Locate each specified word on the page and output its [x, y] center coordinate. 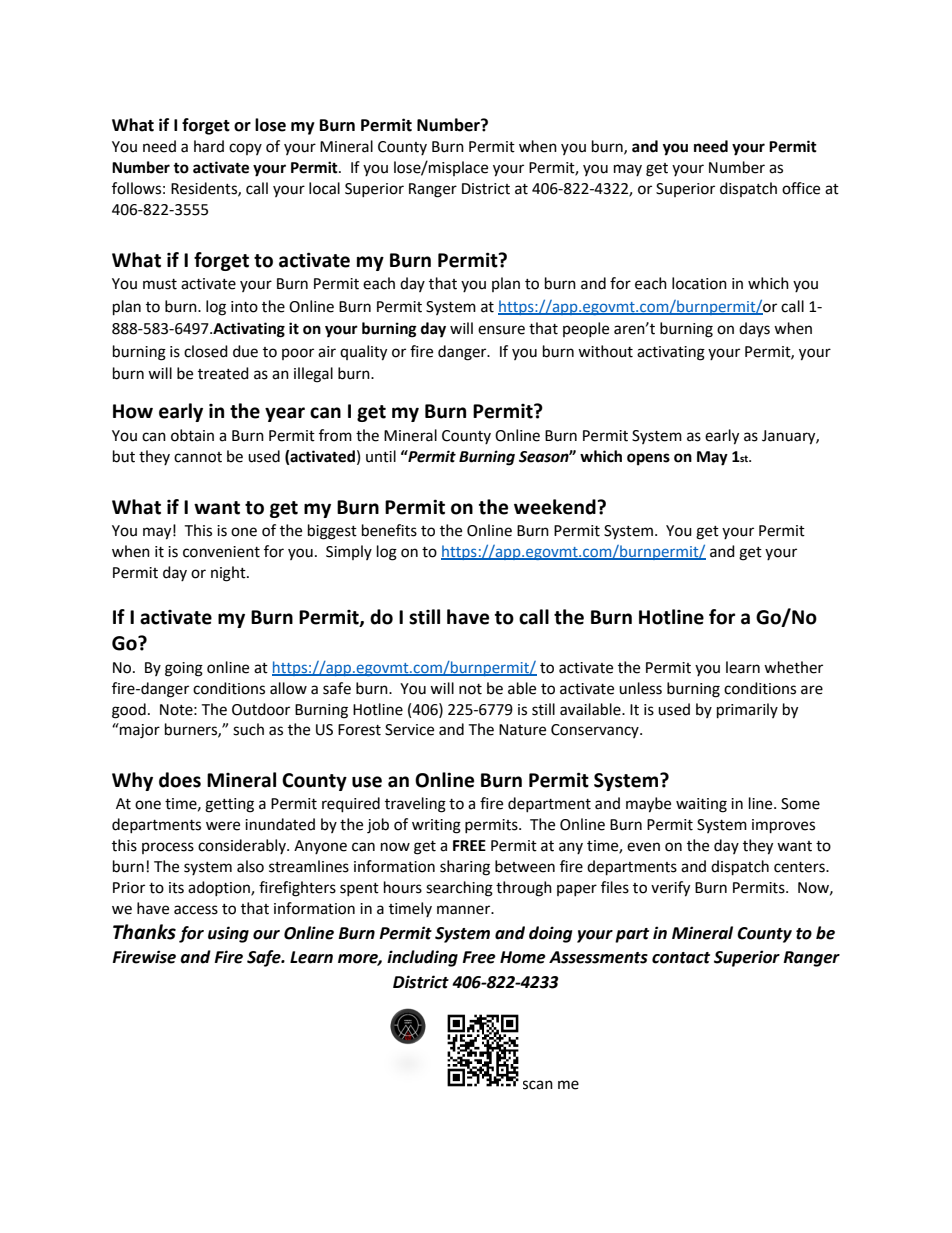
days [754, 329]
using [228, 934]
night [229, 574]
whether [793, 667]
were [223, 826]
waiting [701, 805]
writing [436, 826]
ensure [501, 330]
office [801, 188]
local [324, 188]
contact [681, 958]
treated [223, 373]
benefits [389, 530]
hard [209, 146]
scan [538, 1085]
